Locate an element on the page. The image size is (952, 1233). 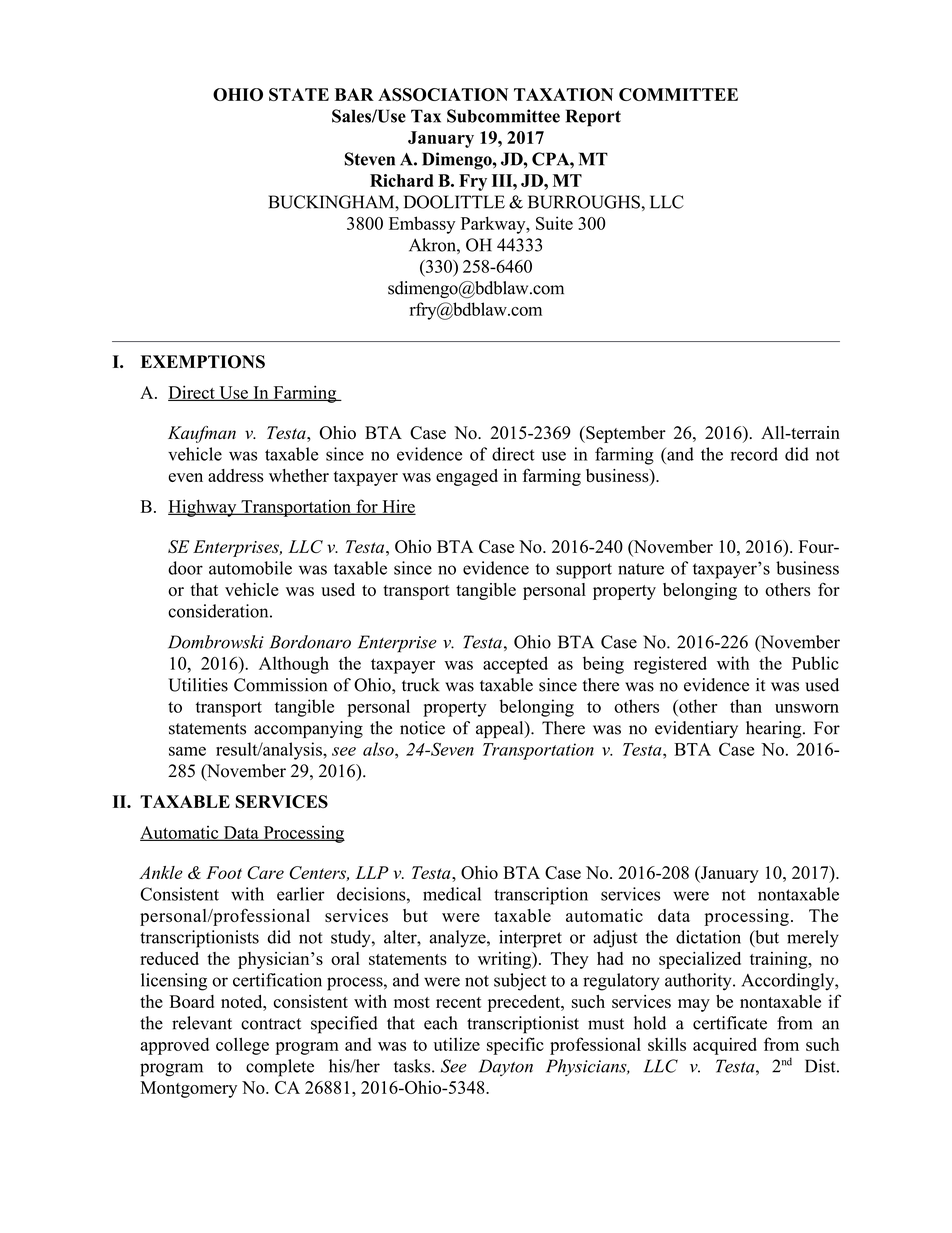
Although is located at coordinates (294, 665).
